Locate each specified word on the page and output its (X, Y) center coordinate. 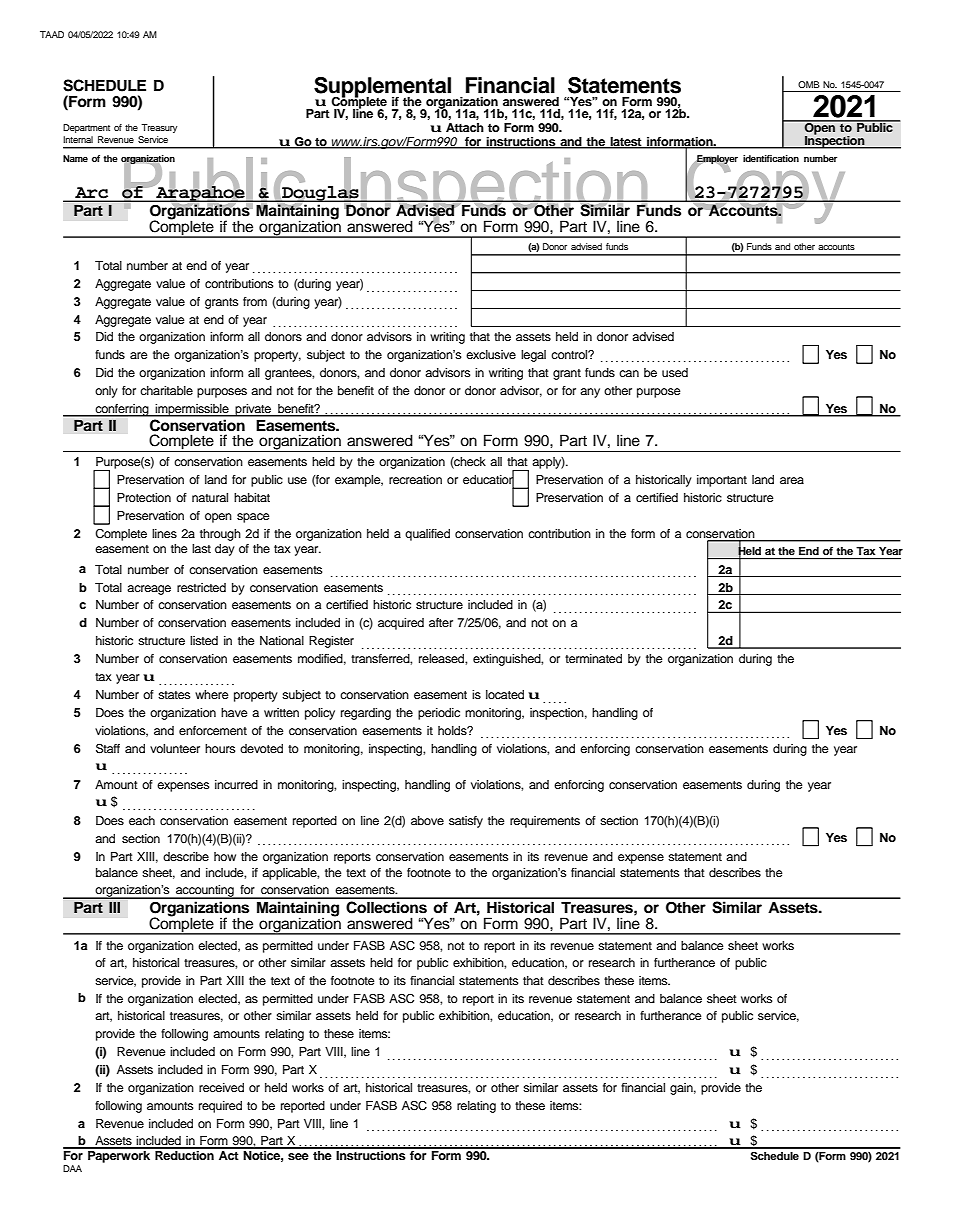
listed (204, 640)
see (298, 1156)
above (427, 820)
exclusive (491, 354)
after (441, 622)
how (225, 856)
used (675, 372)
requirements (545, 822)
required (220, 1107)
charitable (166, 390)
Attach (465, 127)
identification (771, 158)
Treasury (159, 128)
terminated (593, 658)
